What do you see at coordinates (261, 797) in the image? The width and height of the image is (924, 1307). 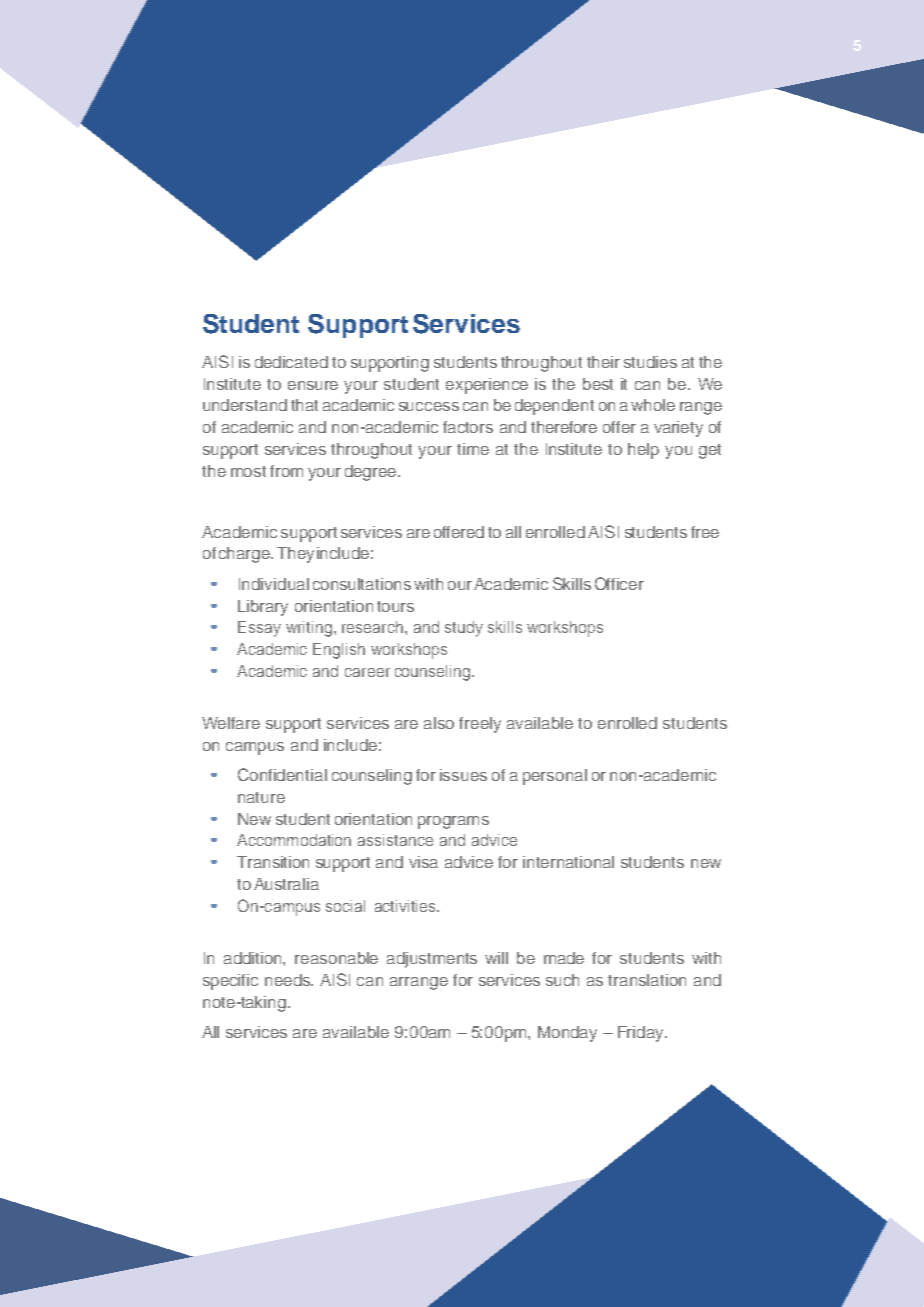 I see `nature` at bounding box center [261, 797].
